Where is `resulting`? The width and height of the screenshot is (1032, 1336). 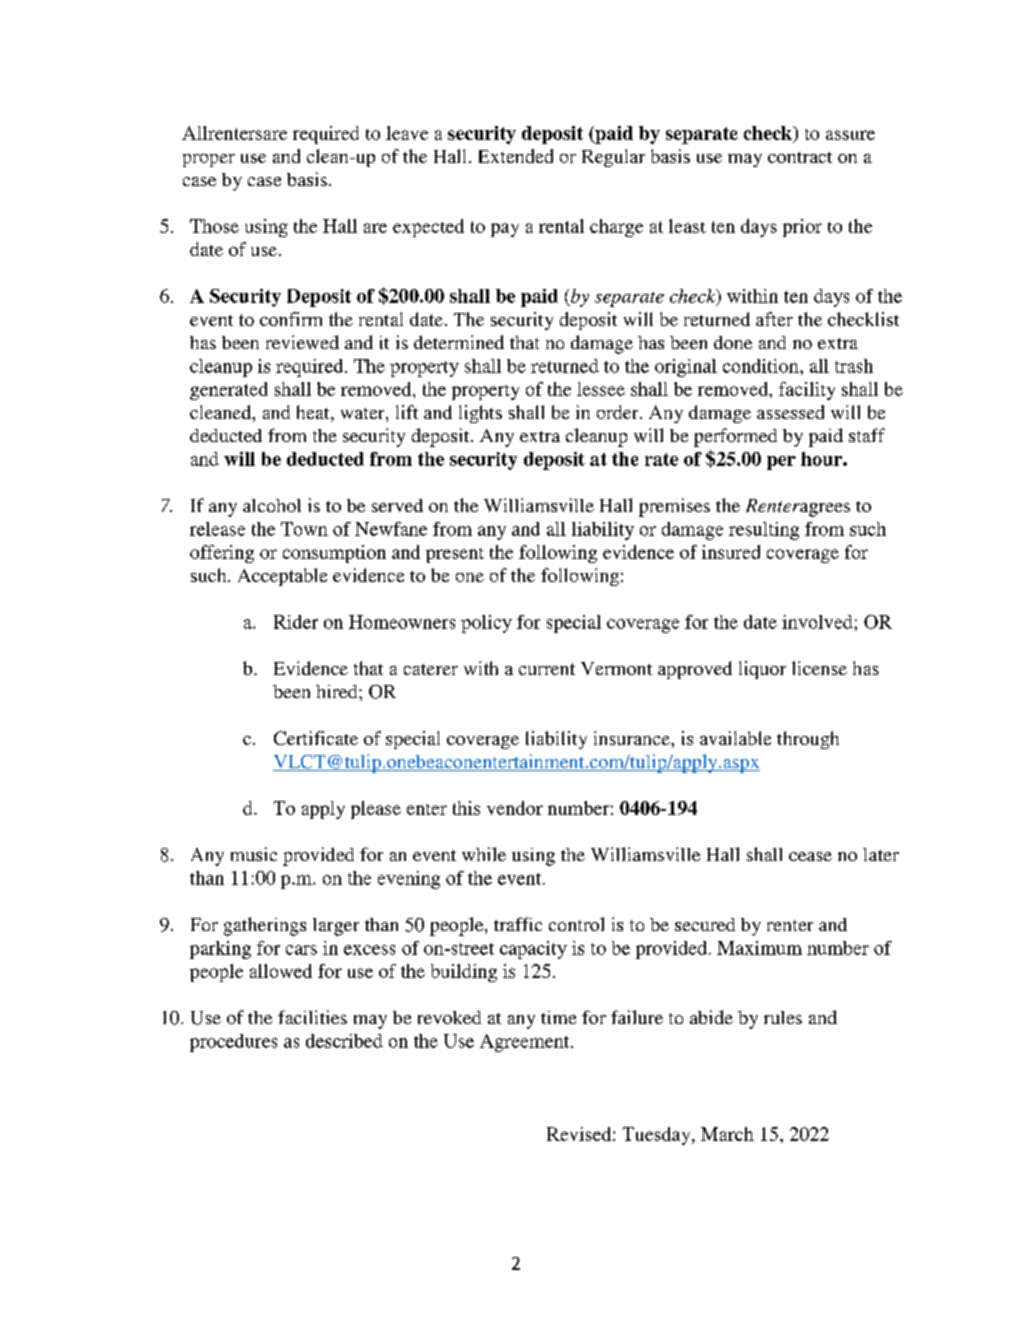 resulting is located at coordinates (764, 531).
